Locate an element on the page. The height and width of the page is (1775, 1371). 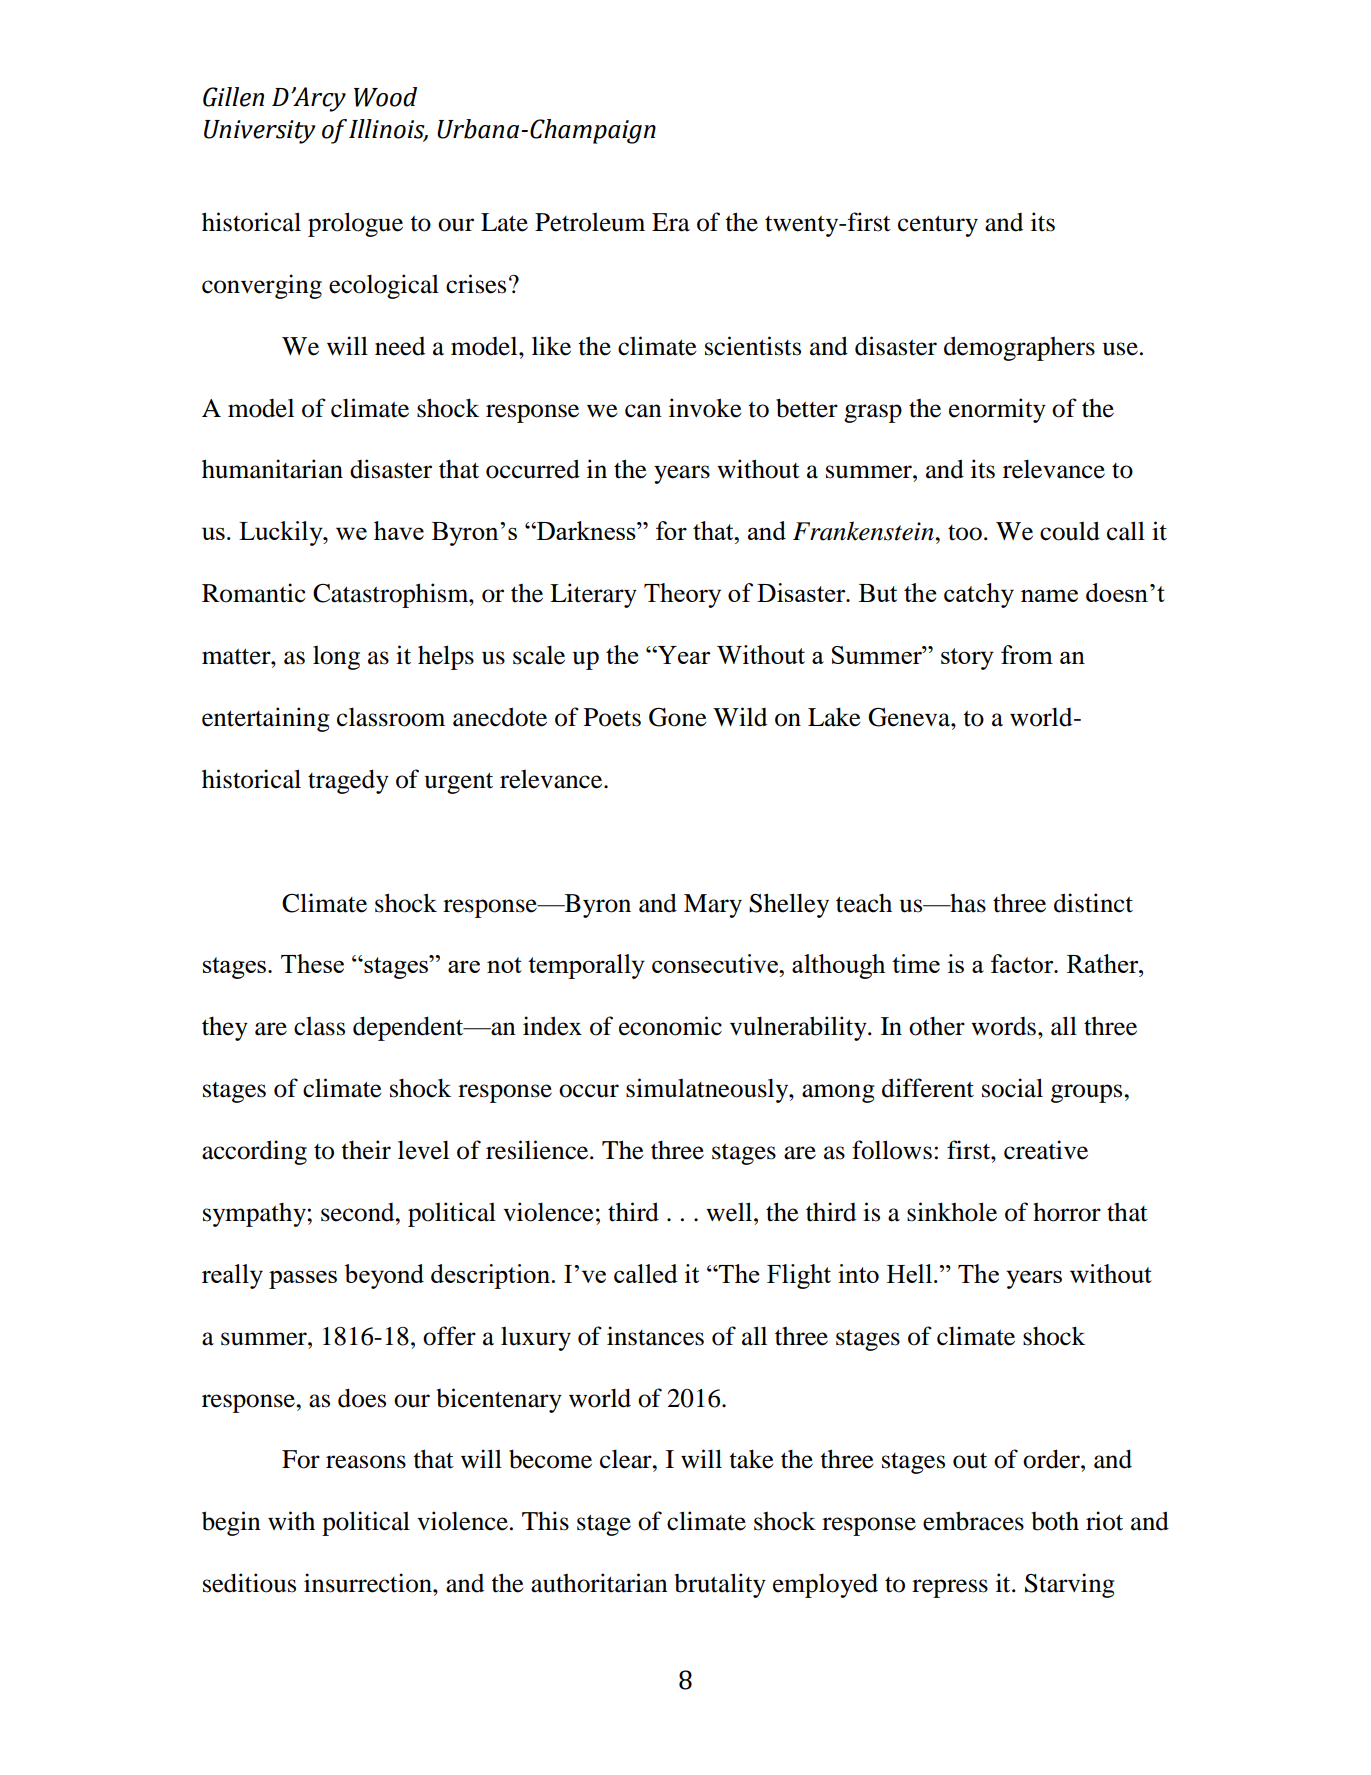
University is located at coordinates (260, 132).
